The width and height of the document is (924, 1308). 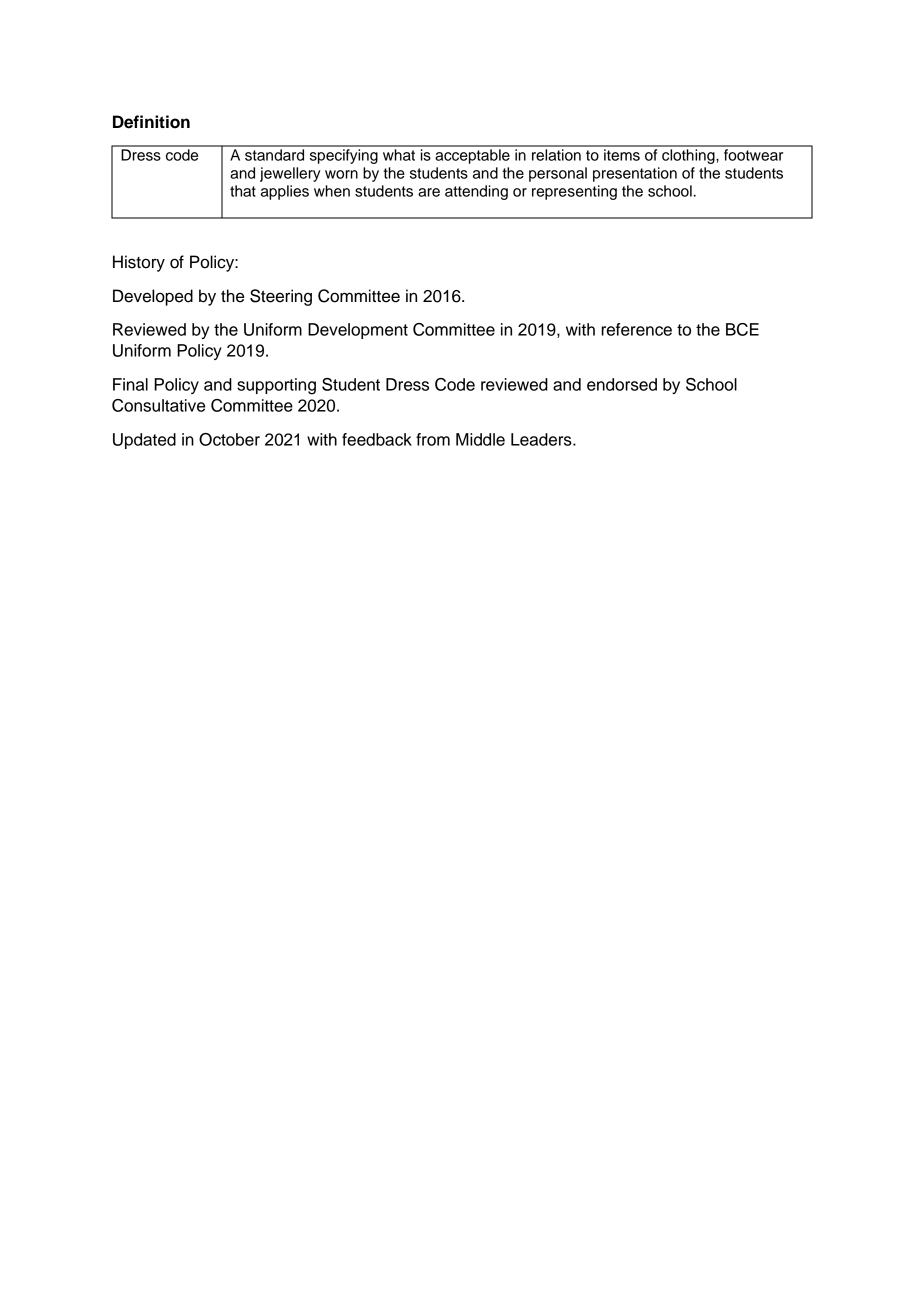 I want to click on Development, so click(x=358, y=331).
